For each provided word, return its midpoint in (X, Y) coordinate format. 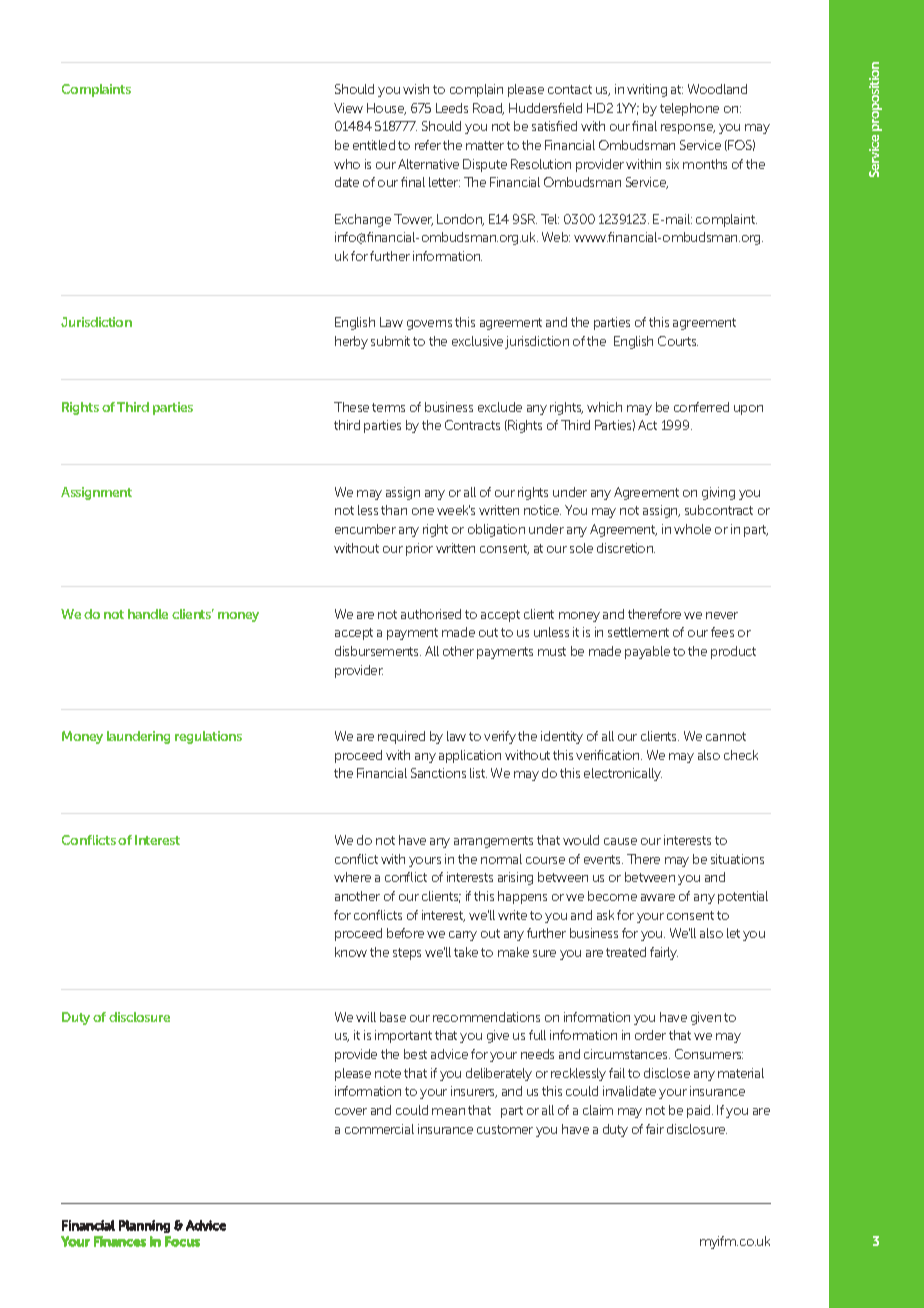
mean (448, 1111)
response (688, 129)
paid (700, 1111)
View (348, 108)
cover (351, 1111)
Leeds (452, 108)
